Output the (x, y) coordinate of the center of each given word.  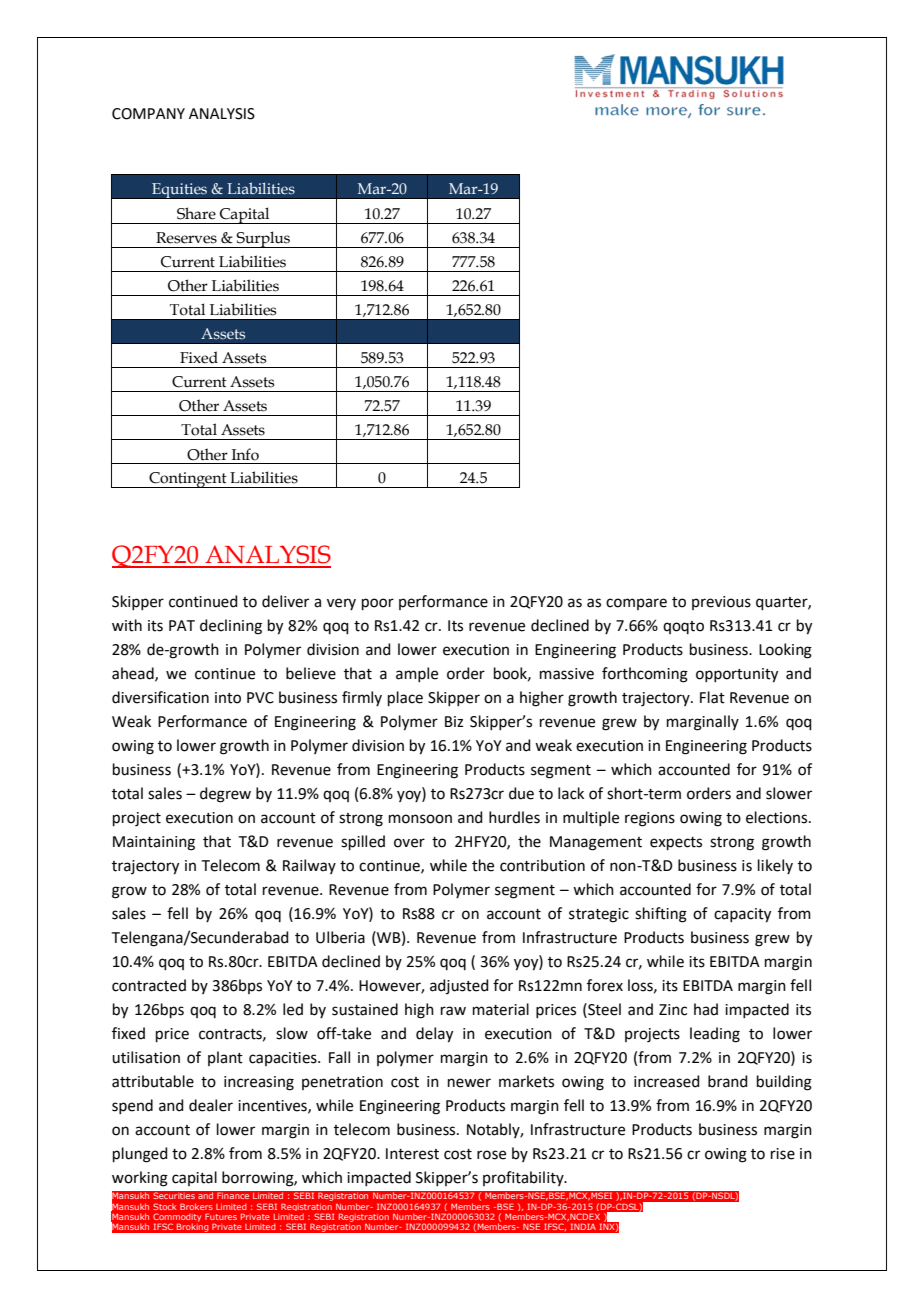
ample (417, 674)
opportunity (737, 675)
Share (196, 213)
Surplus (263, 239)
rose (491, 1155)
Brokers (196, 1206)
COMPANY (148, 114)
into (228, 698)
